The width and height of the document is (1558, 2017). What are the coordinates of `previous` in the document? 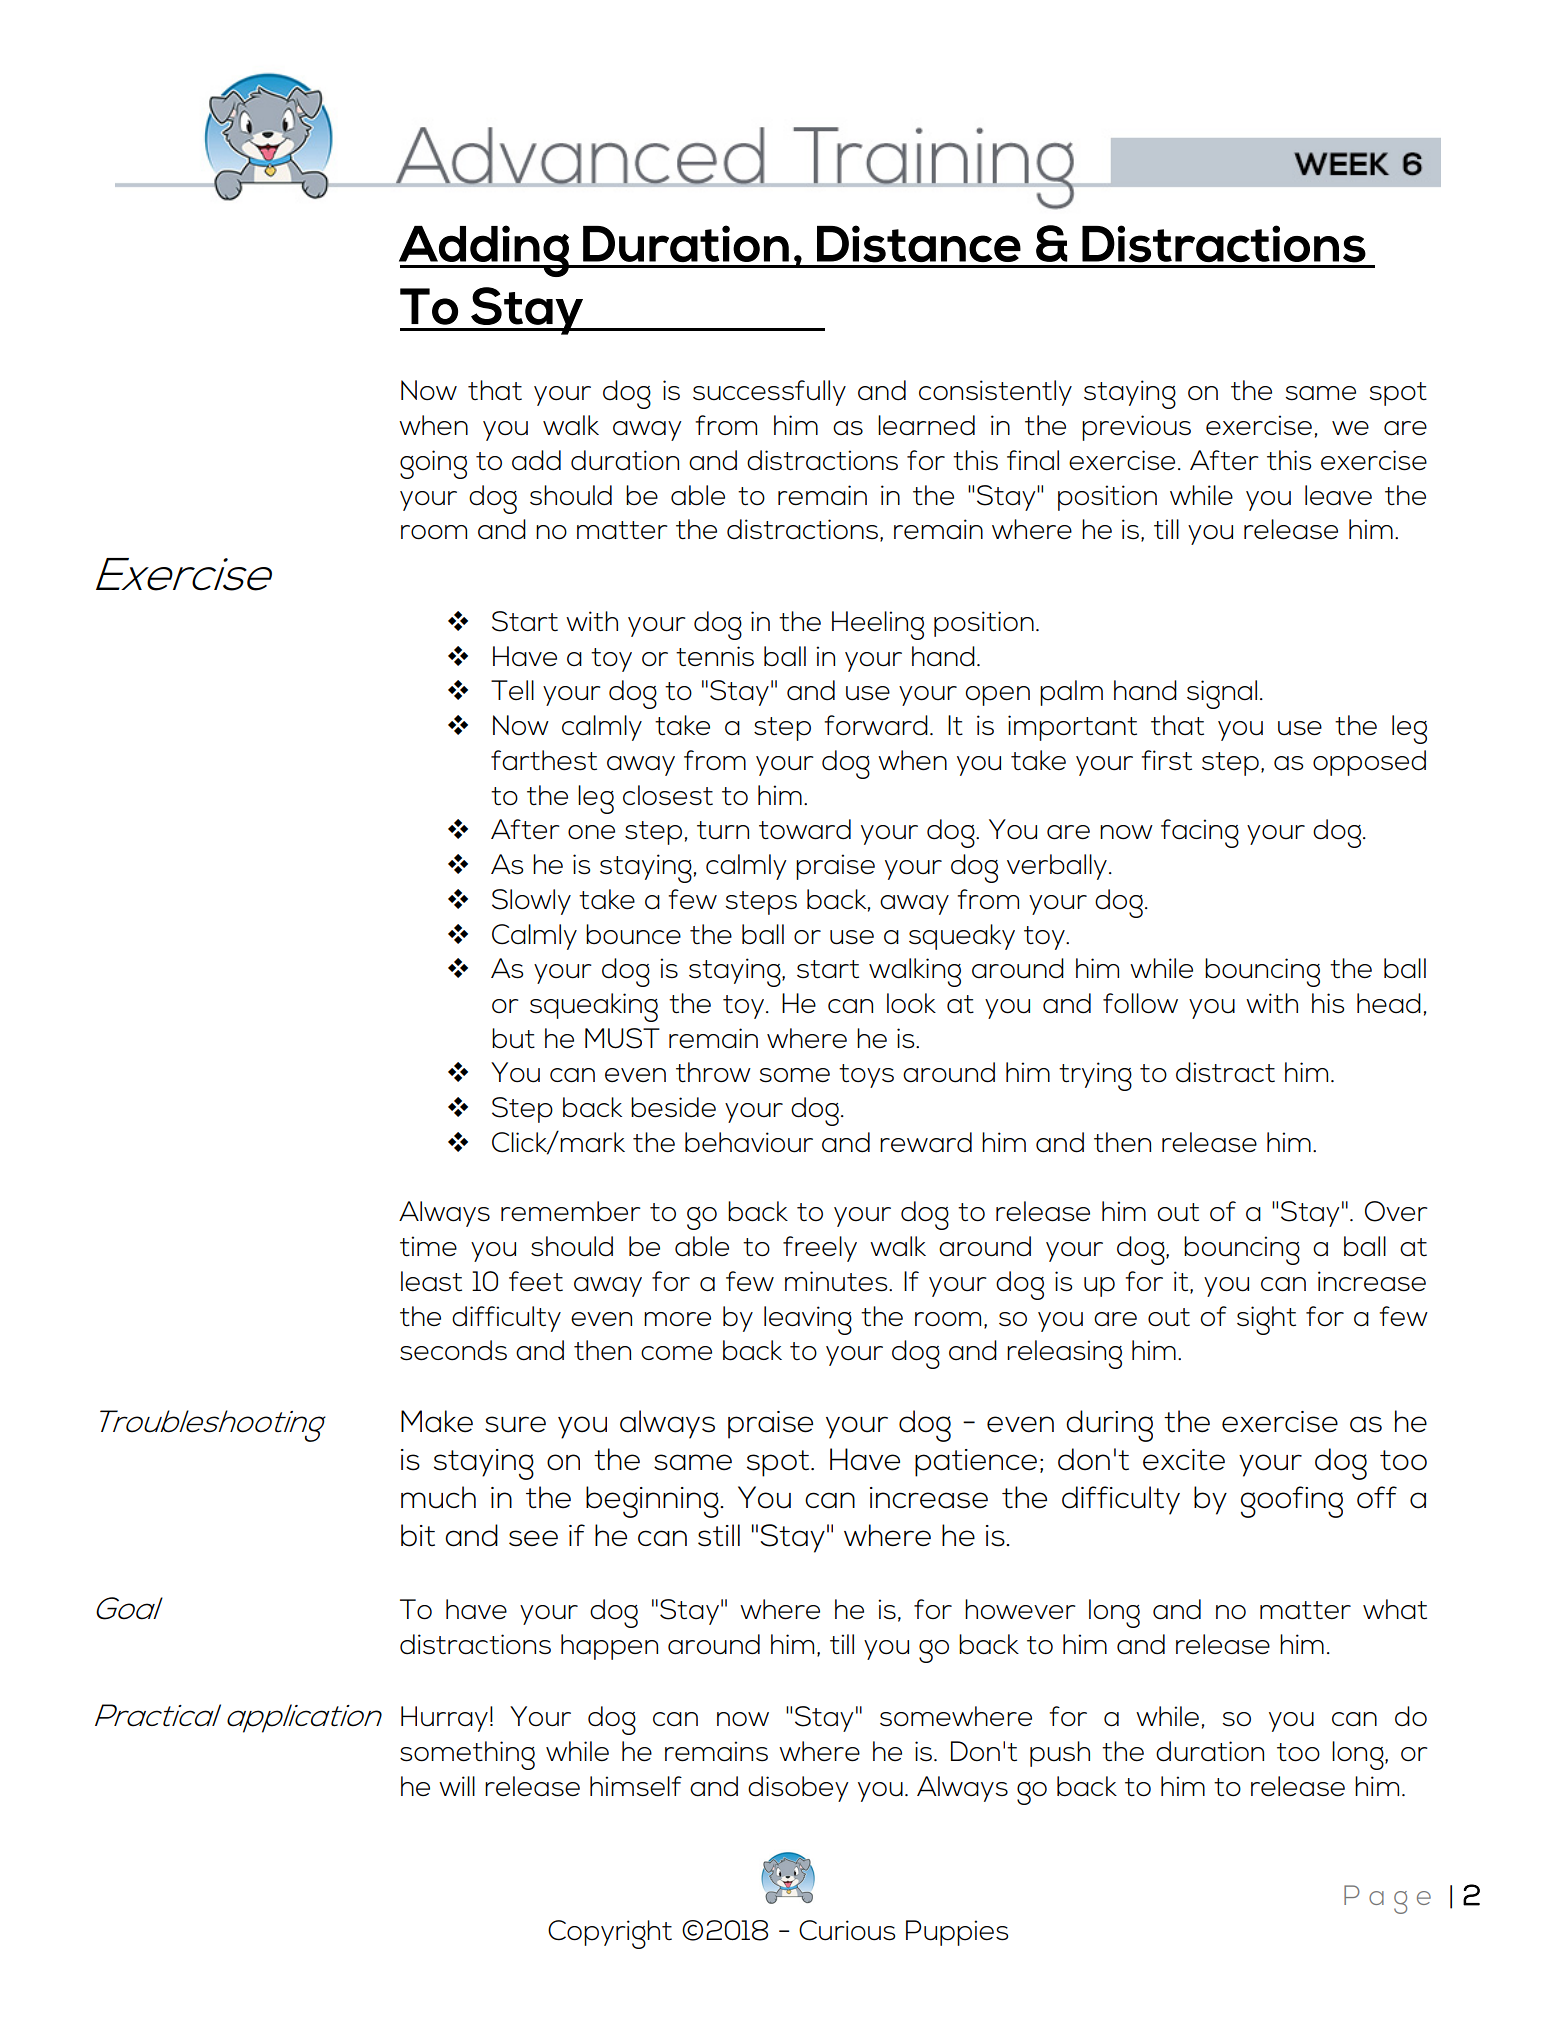 It's located at (1136, 428).
